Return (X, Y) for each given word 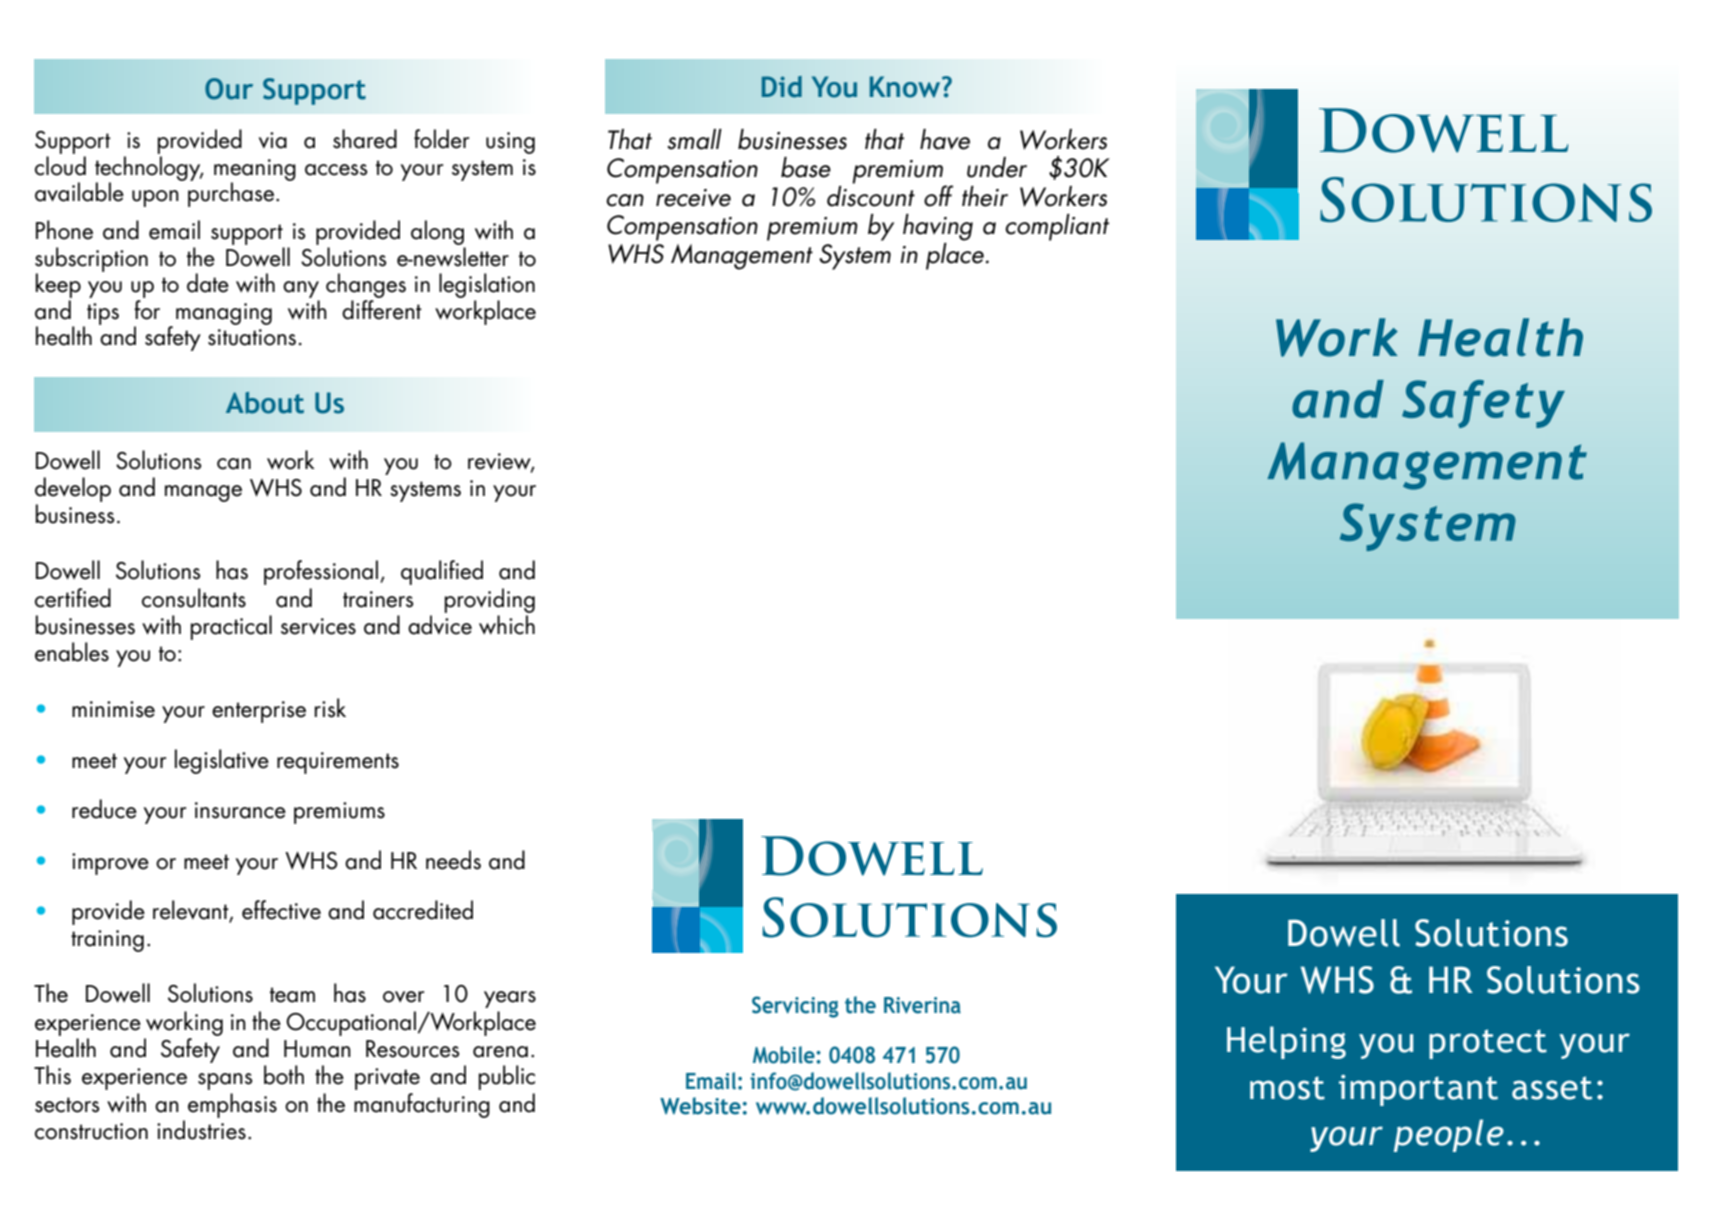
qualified (442, 572)
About (265, 403)
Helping (1286, 1042)
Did (782, 87)
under (997, 167)
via (273, 140)
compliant (1057, 227)
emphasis (232, 1105)
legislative (222, 761)
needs (453, 860)
